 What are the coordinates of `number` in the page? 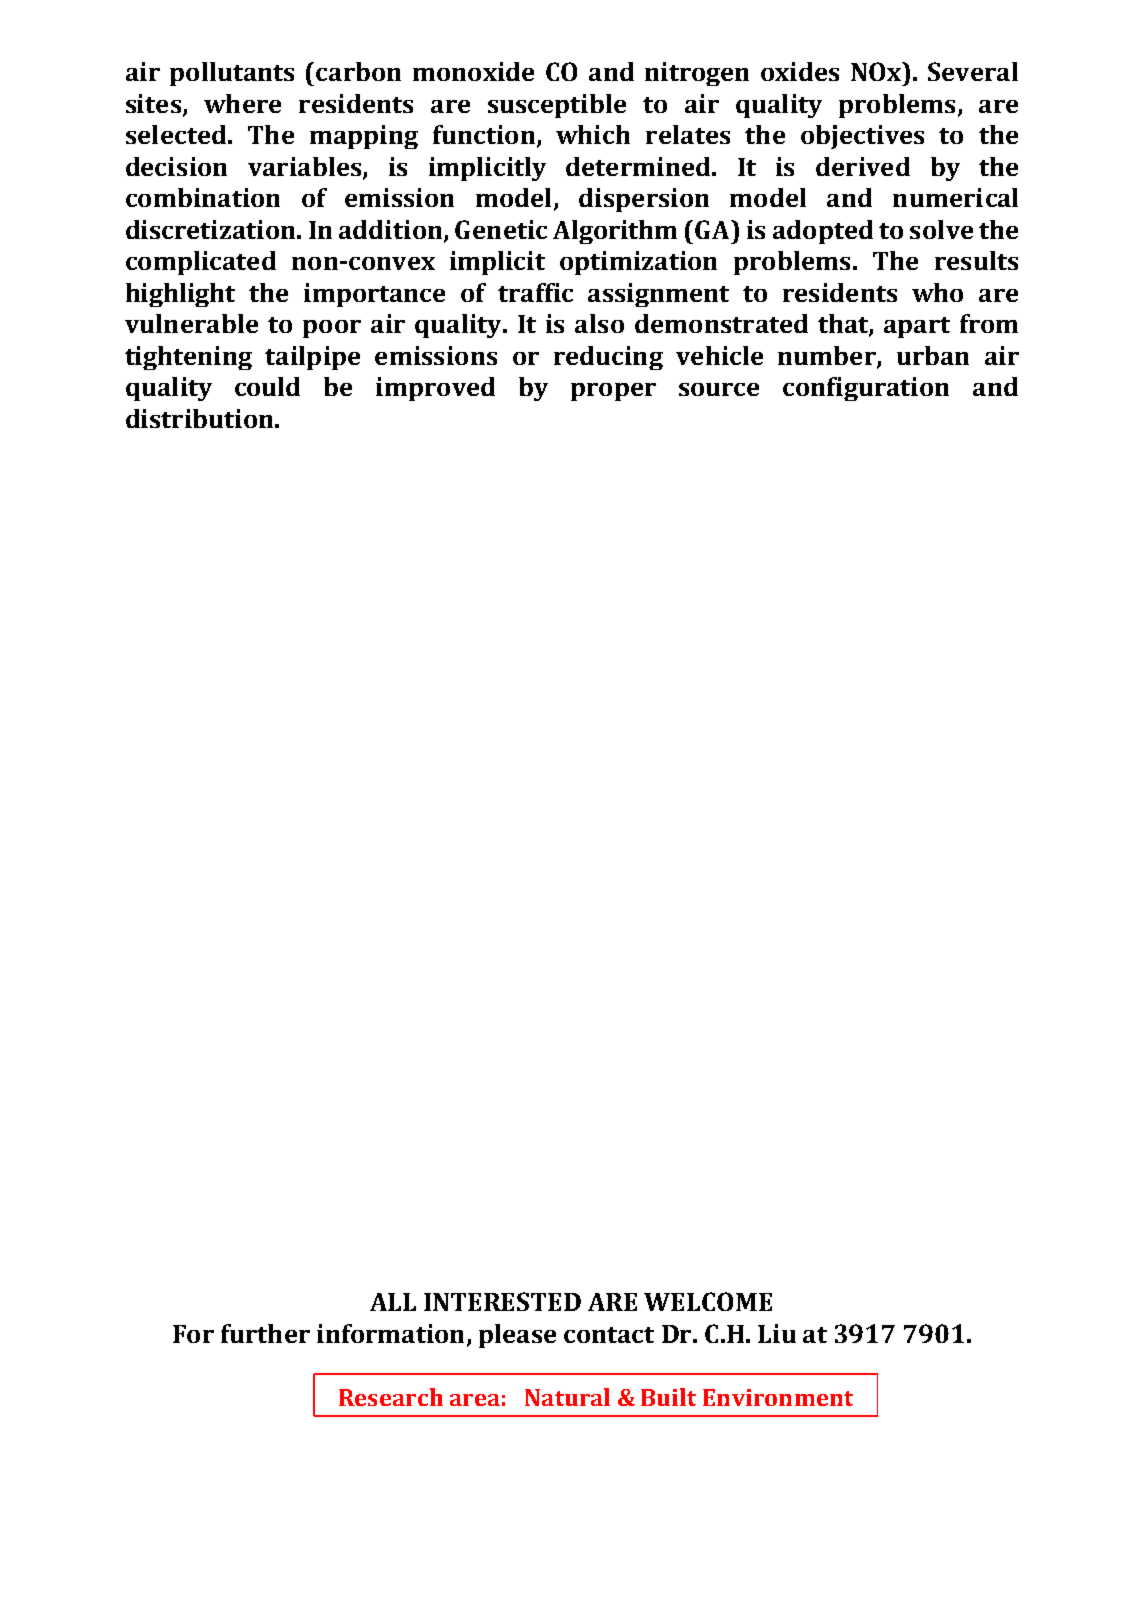 It's located at (828, 357).
